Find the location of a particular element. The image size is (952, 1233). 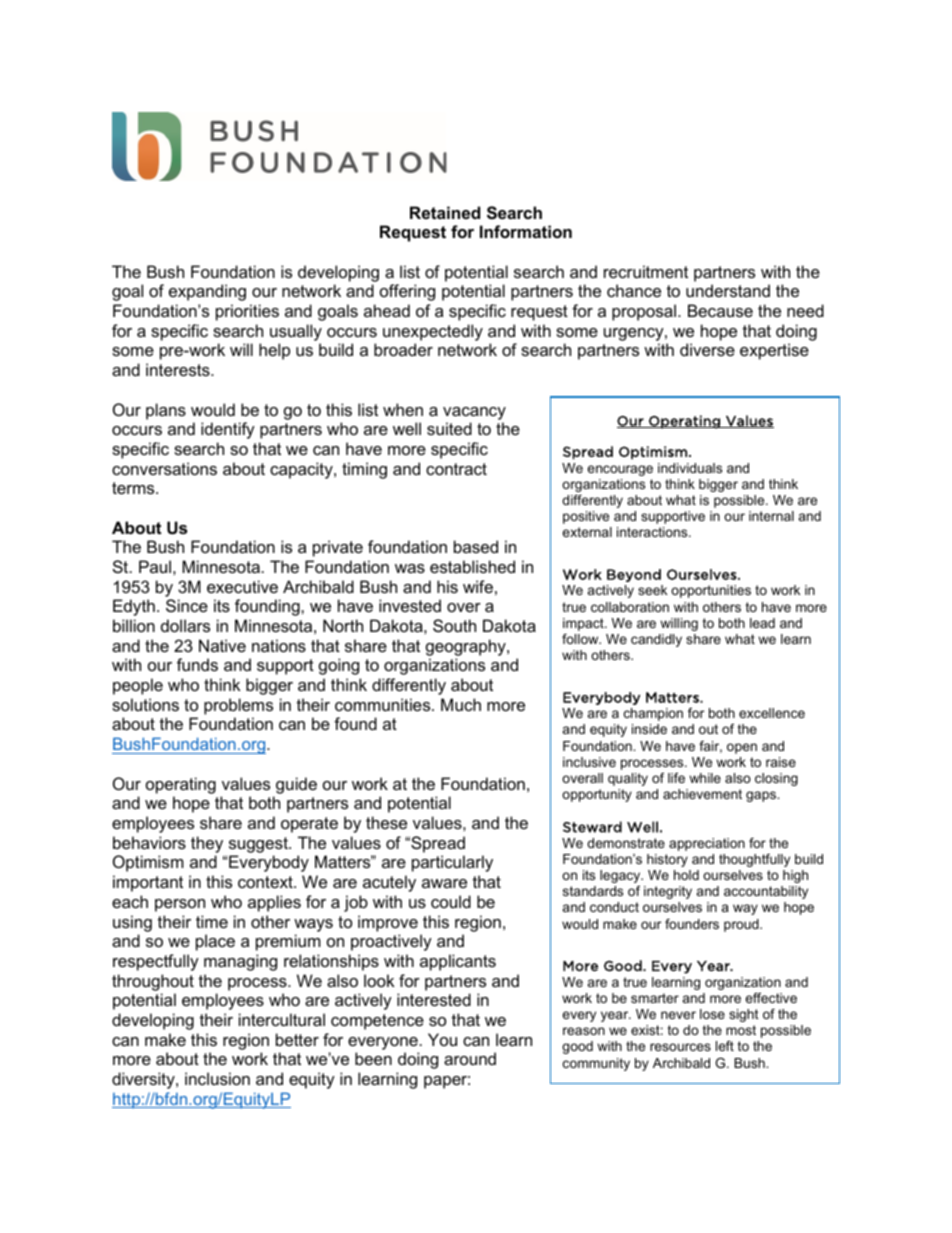

Native is located at coordinates (222, 645).
